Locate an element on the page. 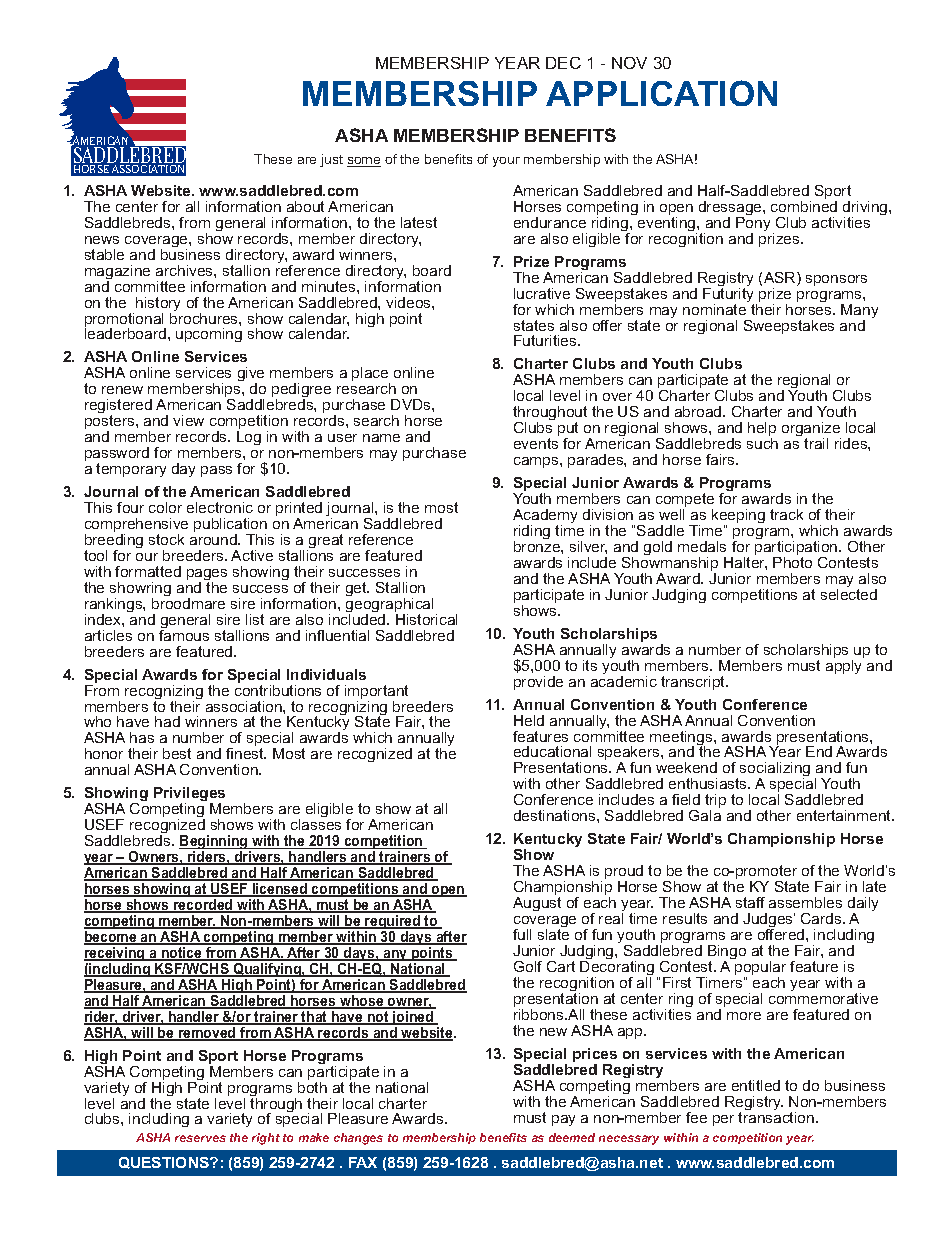 This document has width=952, height=1233. APPLICATION is located at coordinates (661, 93).
